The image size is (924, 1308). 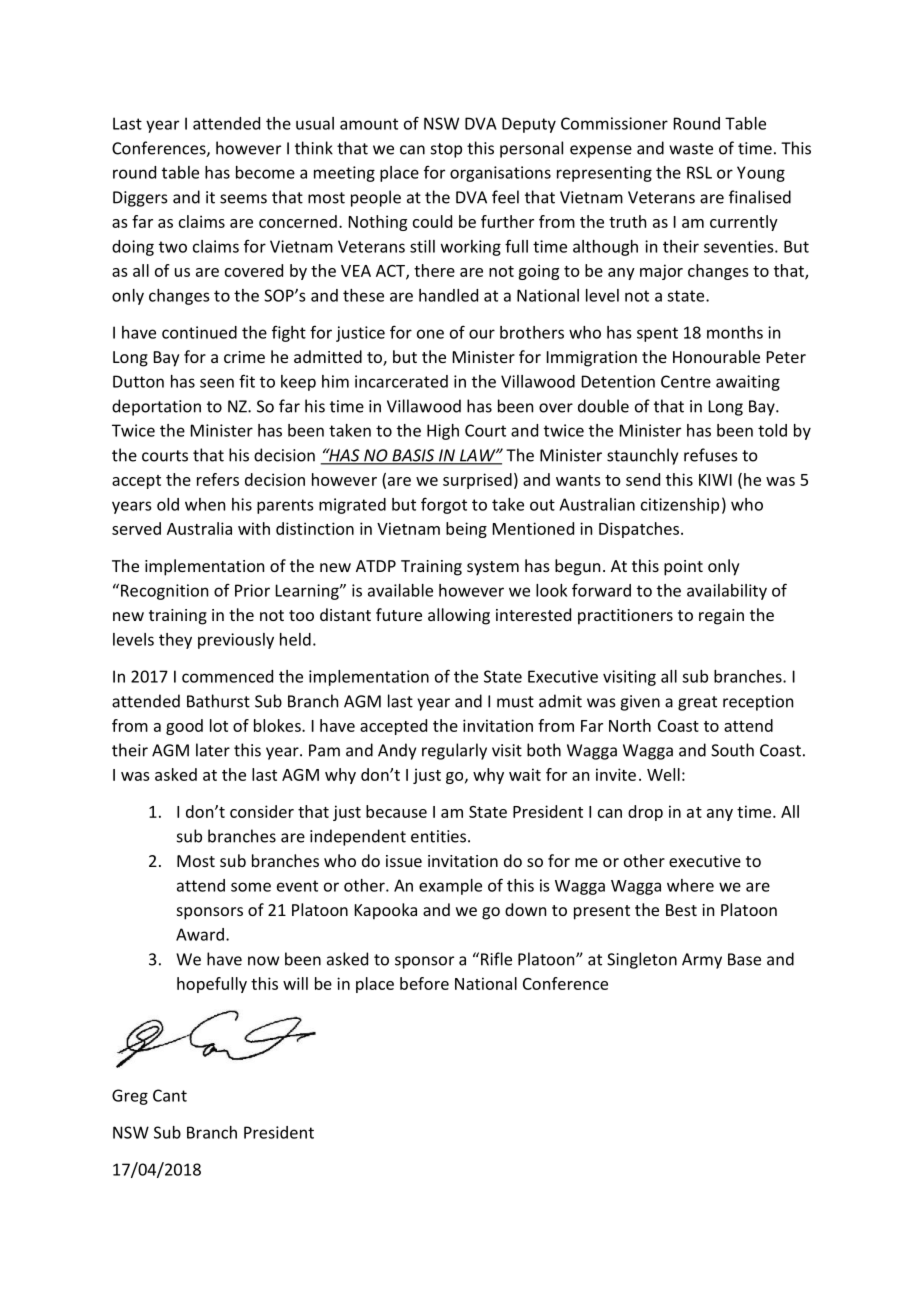 I want to click on waste, so click(x=691, y=149).
